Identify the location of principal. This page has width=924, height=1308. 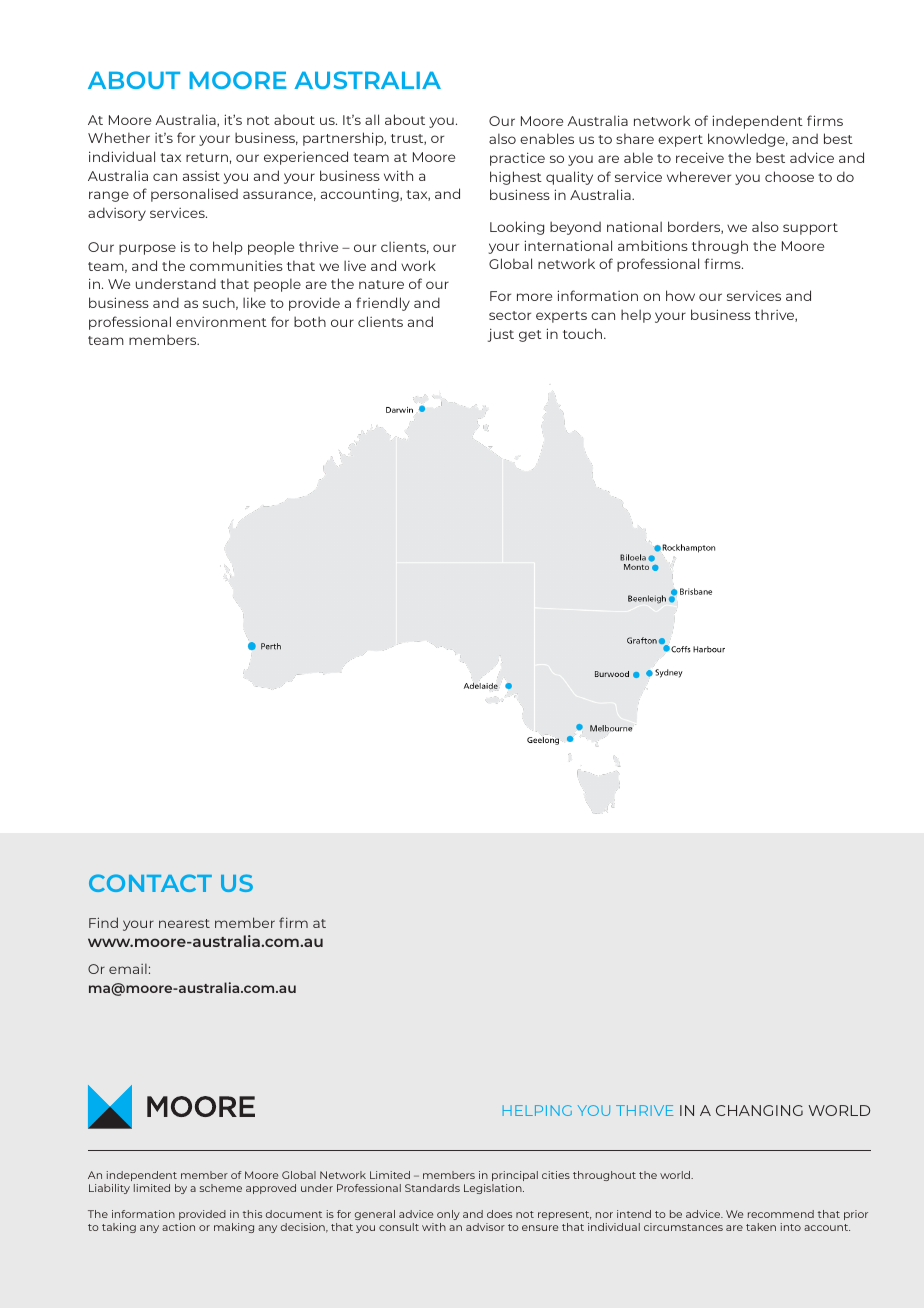
(515, 1176).
